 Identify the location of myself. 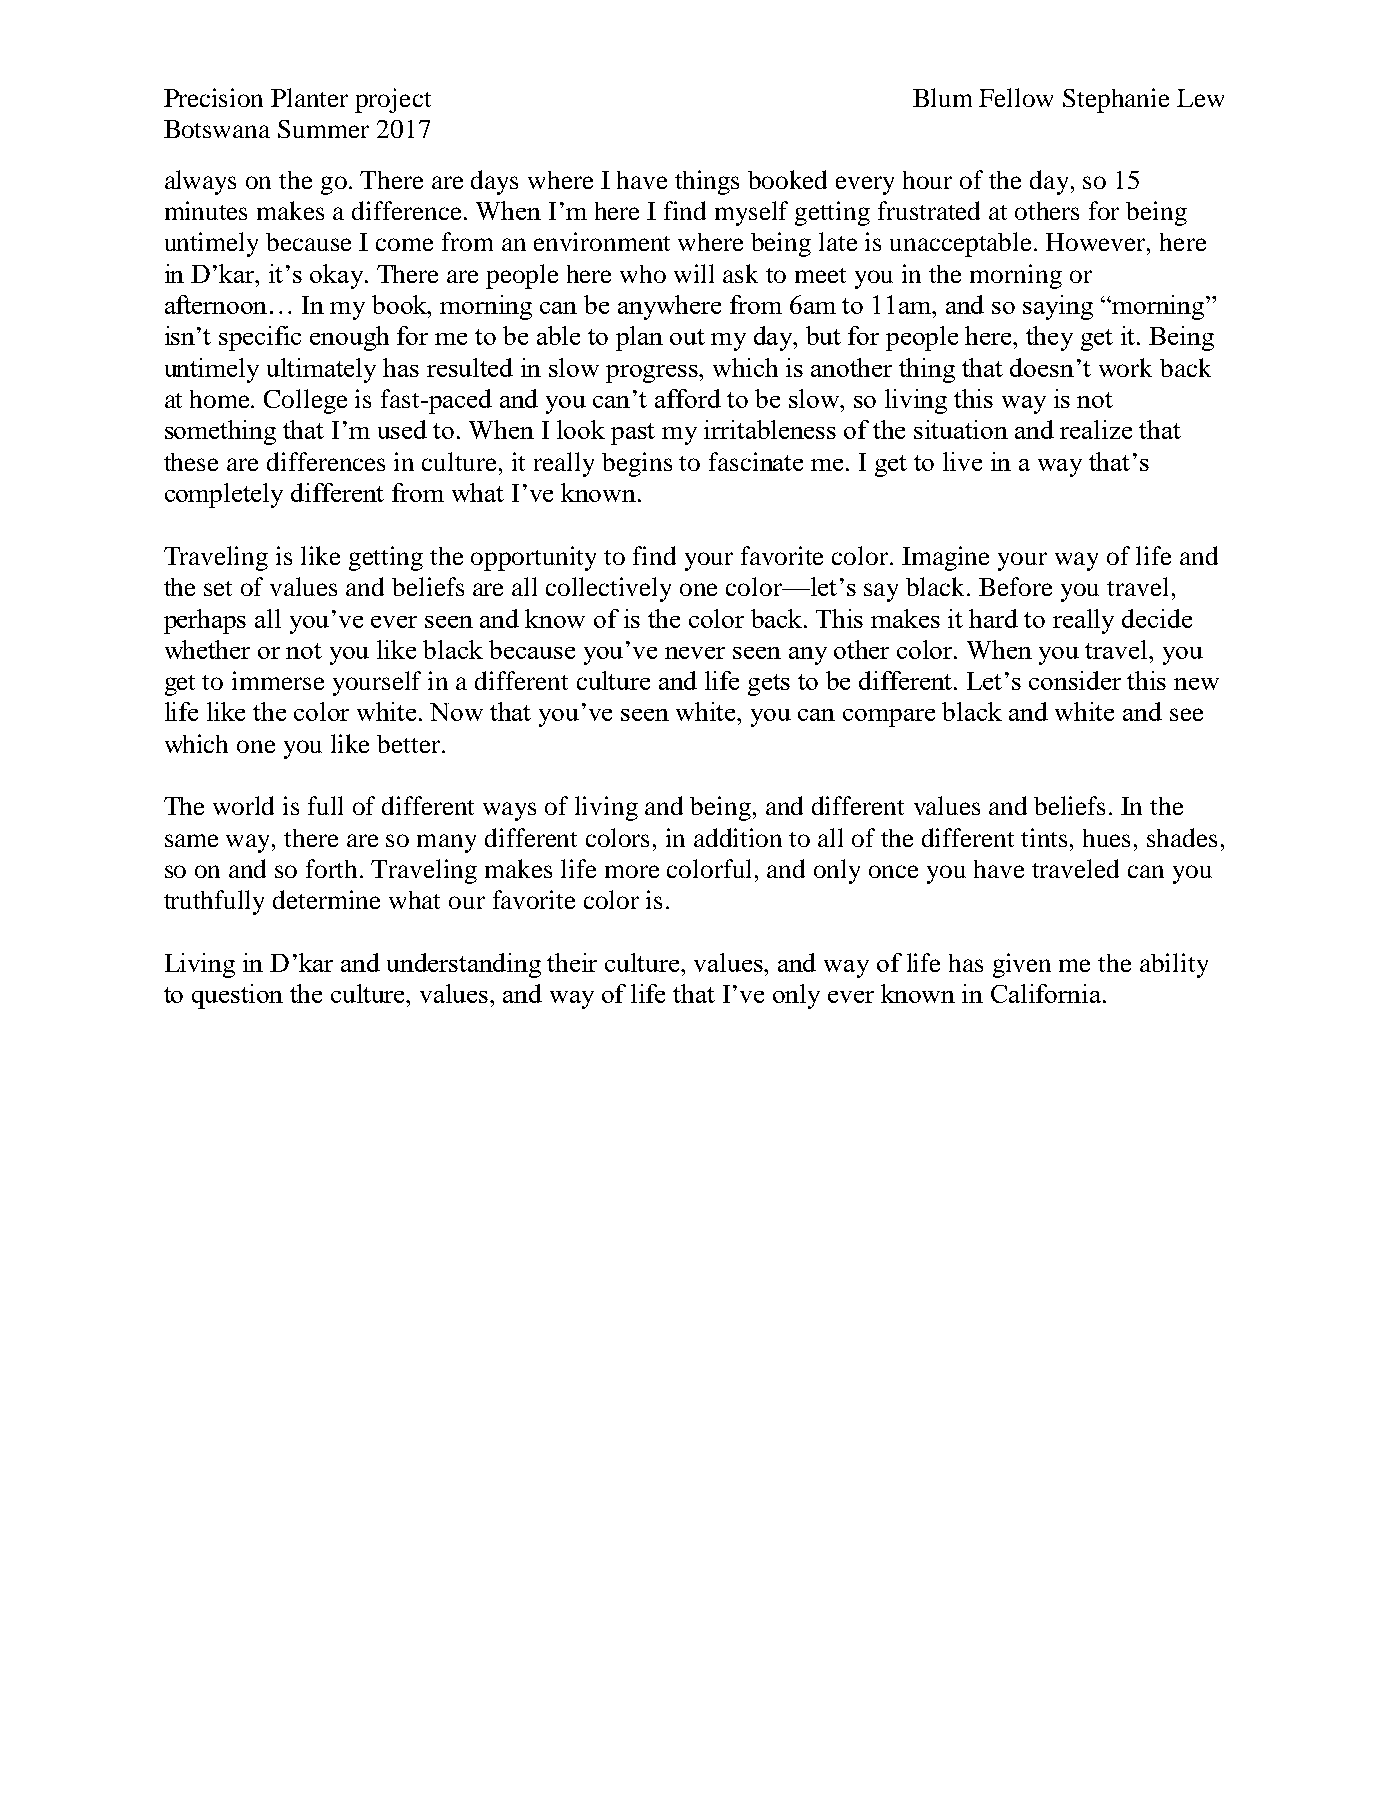
(751, 213).
